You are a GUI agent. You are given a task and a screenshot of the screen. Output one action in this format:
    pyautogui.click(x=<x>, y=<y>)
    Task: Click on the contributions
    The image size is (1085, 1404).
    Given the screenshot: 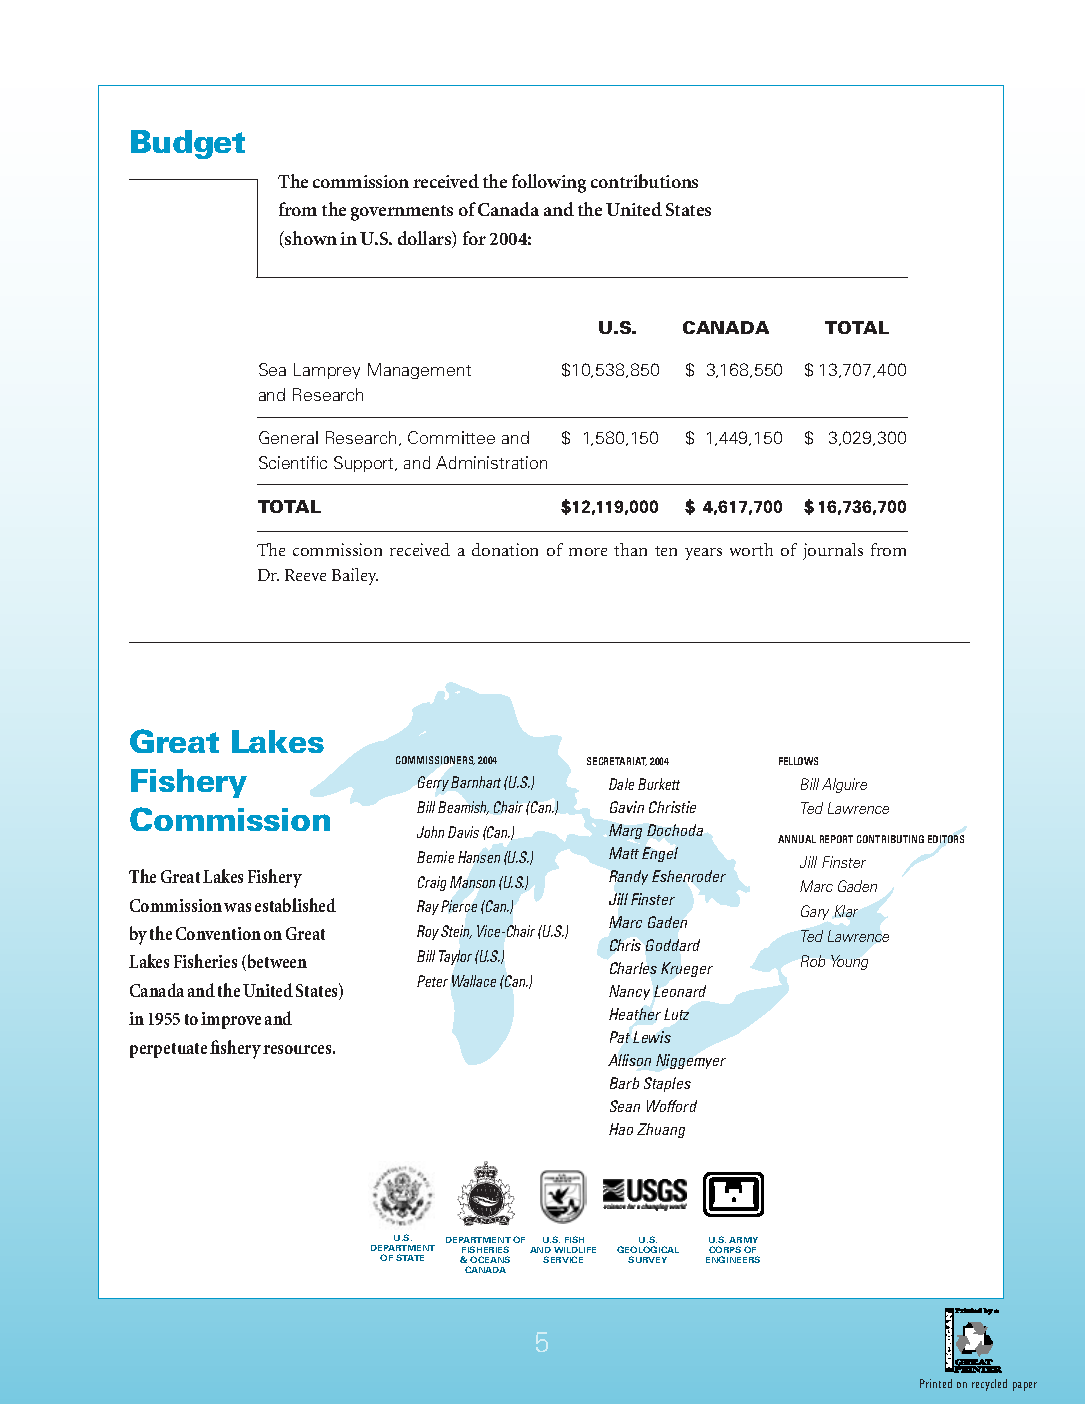 What is the action you would take?
    pyautogui.click(x=644, y=181)
